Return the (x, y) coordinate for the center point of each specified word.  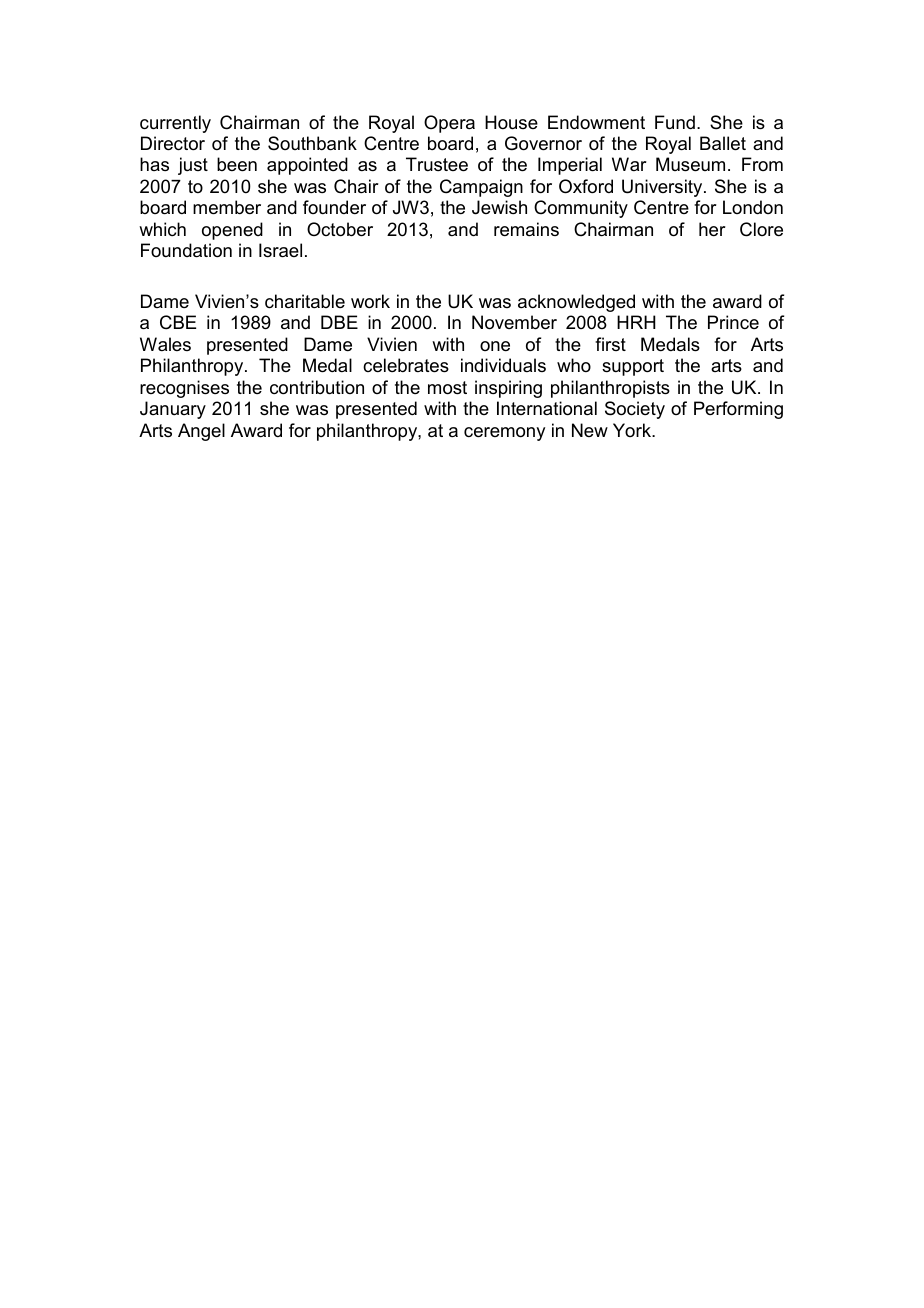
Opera (449, 124)
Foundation (186, 250)
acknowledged (576, 303)
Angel (201, 432)
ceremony (504, 434)
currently (175, 124)
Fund (675, 122)
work (370, 301)
